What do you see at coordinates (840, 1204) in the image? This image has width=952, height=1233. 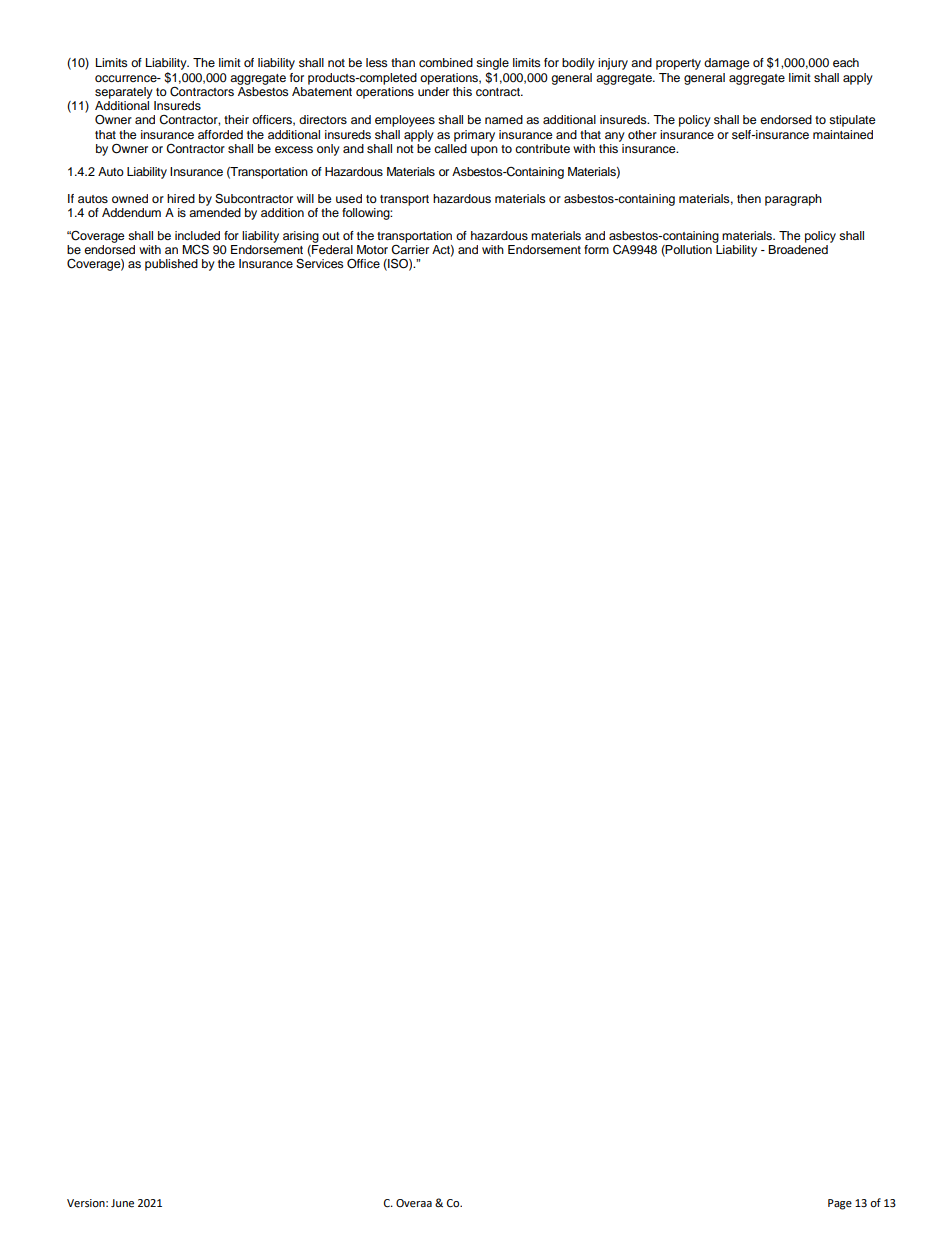 I see `Page` at bounding box center [840, 1204].
